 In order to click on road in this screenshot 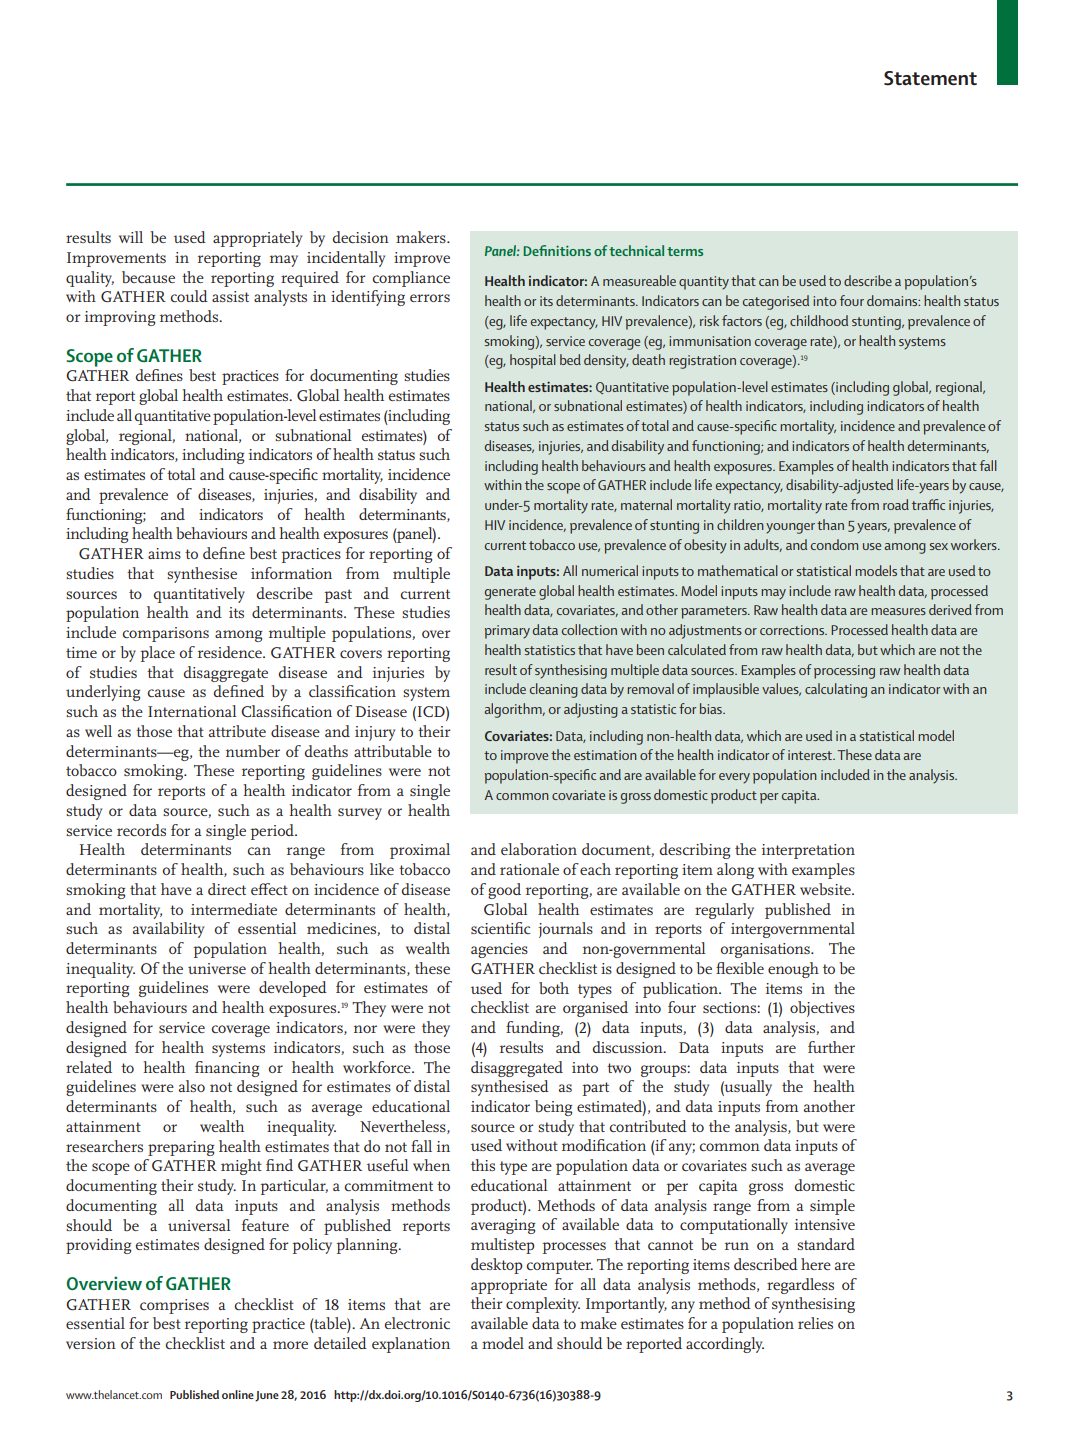, I will do `click(896, 504)`.
